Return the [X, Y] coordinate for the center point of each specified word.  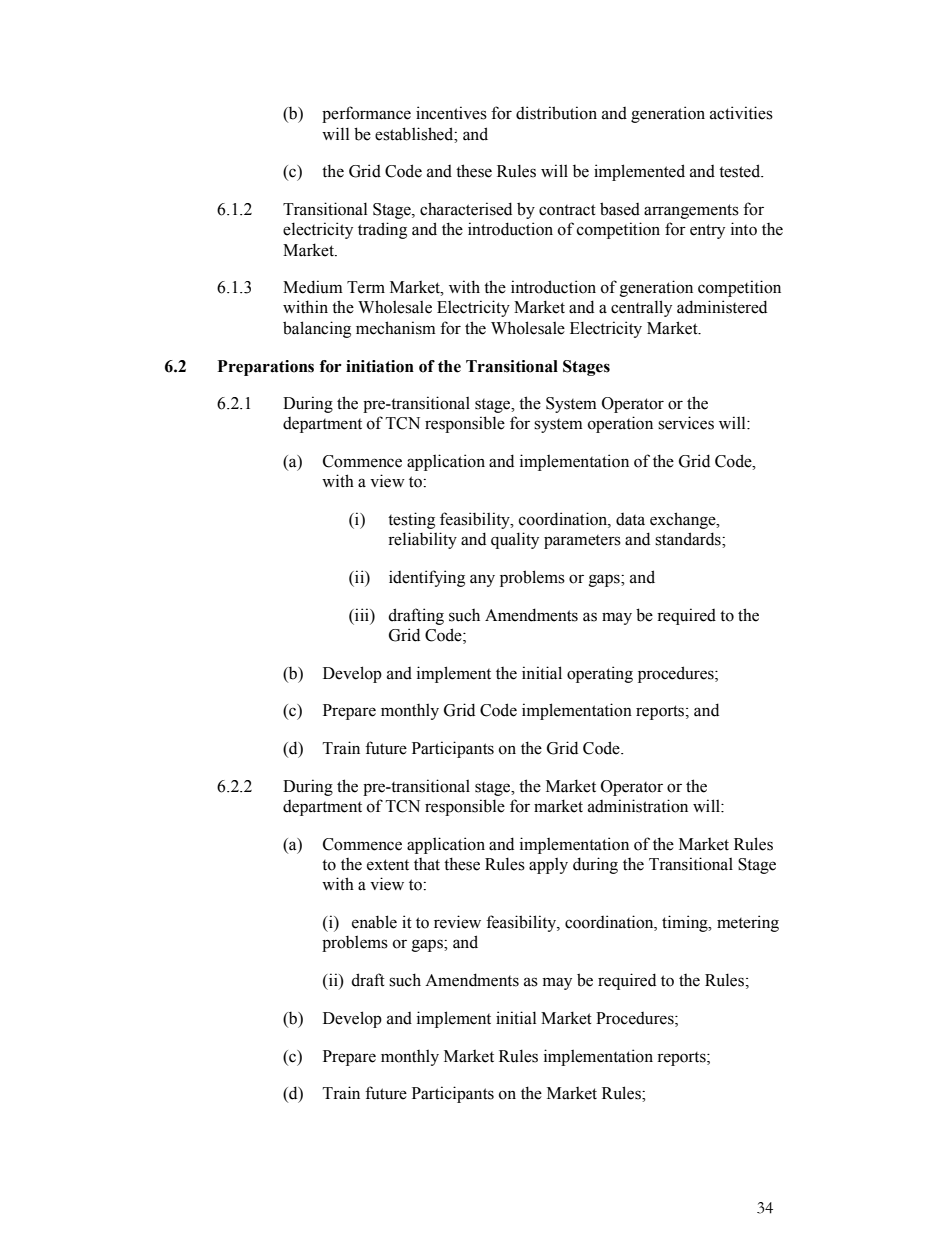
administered [722, 307]
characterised [466, 209]
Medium [313, 287]
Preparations [266, 368]
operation [620, 424]
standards [689, 539]
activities [741, 113]
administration [638, 806]
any [482, 580]
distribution [556, 113]
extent [388, 865]
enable [374, 922]
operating [600, 674]
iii [362, 614]
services [686, 423]
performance [366, 114]
